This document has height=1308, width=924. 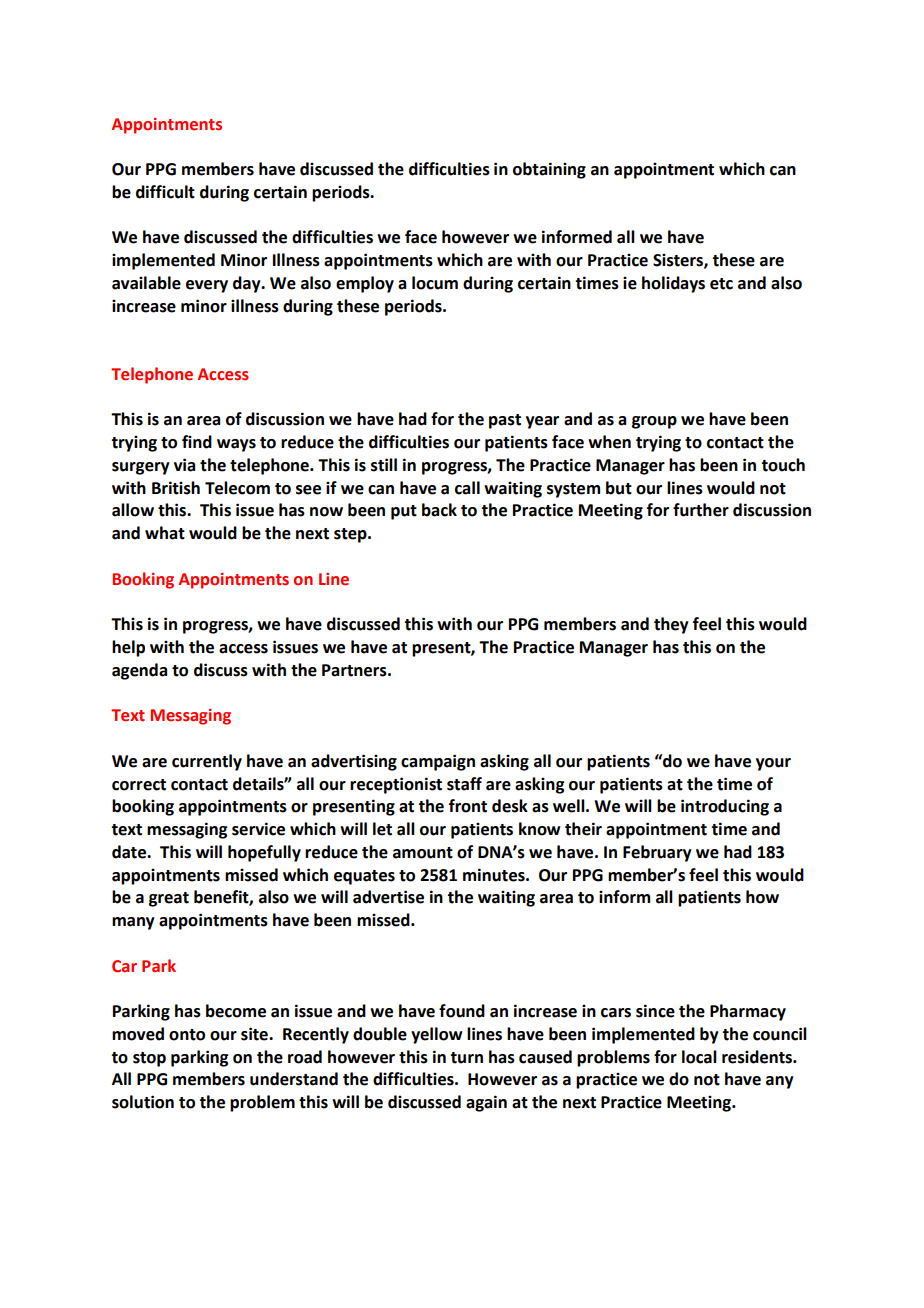 What do you see at coordinates (721, 284) in the document?
I see `etc` at bounding box center [721, 284].
